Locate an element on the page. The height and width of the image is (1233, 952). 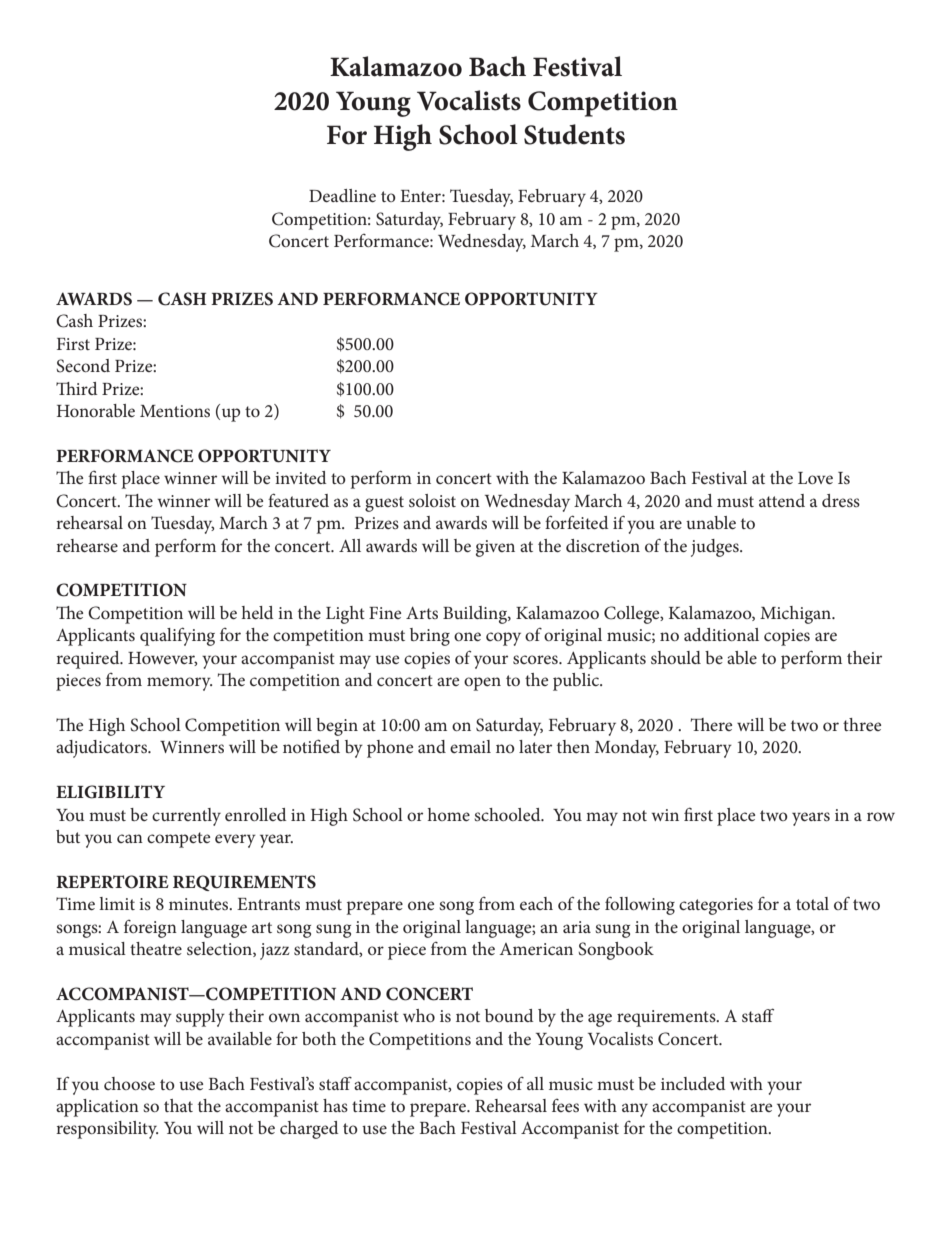
Deadline is located at coordinates (342, 195).
